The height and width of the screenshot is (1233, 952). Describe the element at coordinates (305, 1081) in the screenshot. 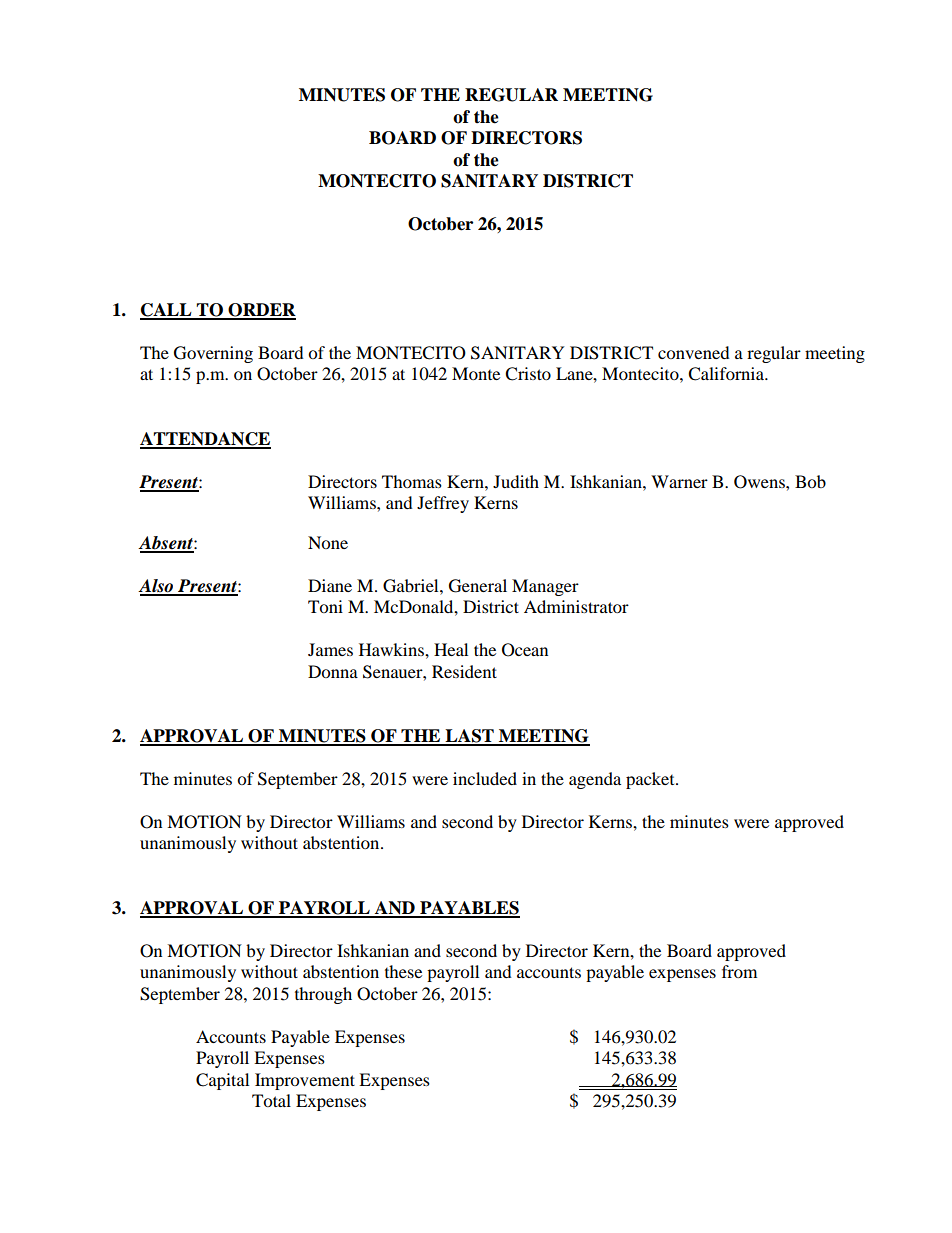

I see `Improvement` at that location.
